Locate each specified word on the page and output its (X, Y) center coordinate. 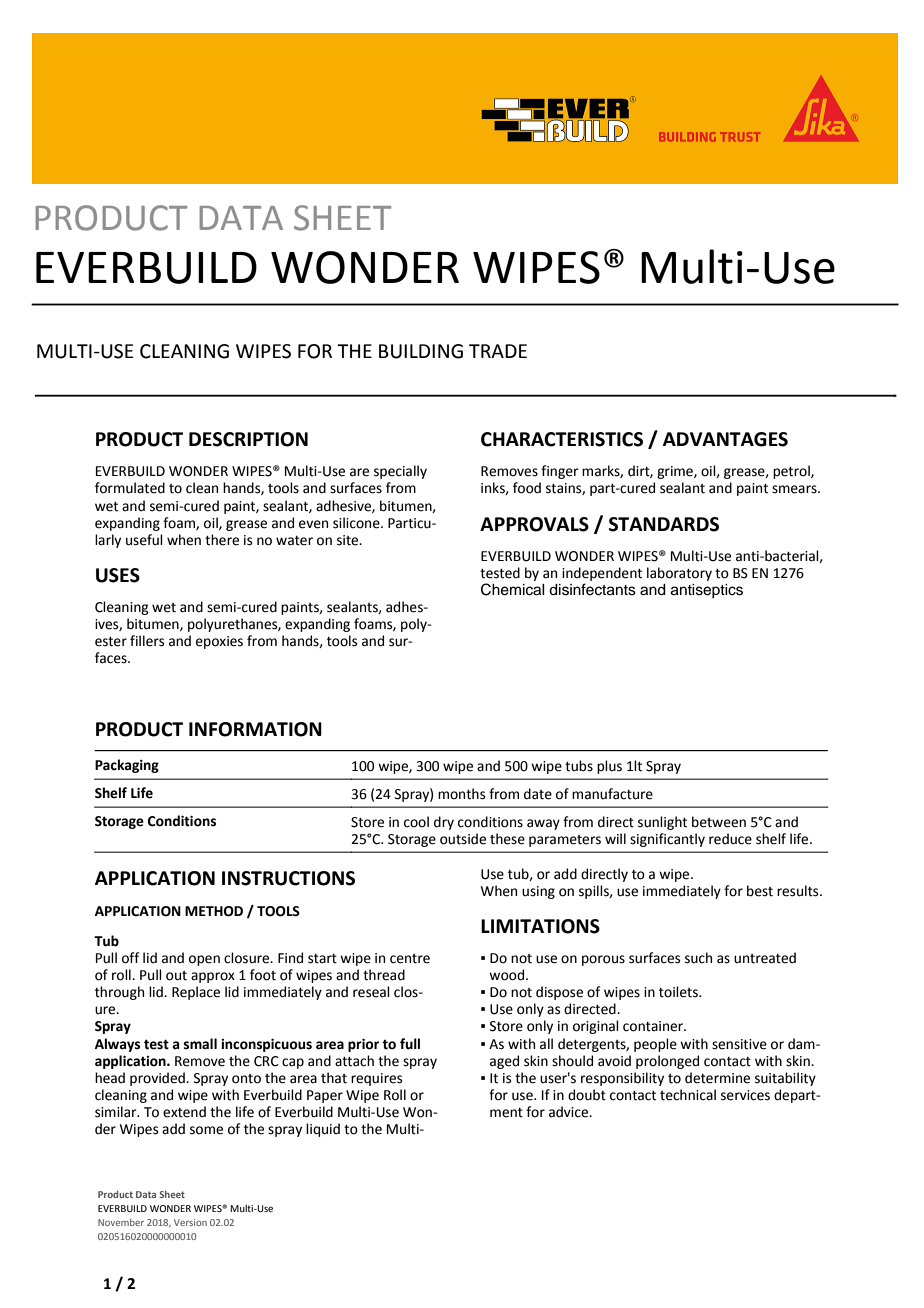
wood (508, 975)
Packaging (127, 766)
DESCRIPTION (248, 439)
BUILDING (421, 351)
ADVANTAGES (725, 439)
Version (190, 1222)
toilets (679, 992)
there (222, 540)
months (461, 794)
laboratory (679, 574)
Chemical (513, 589)
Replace (196, 993)
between (719, 822)
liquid (323, 1130)
